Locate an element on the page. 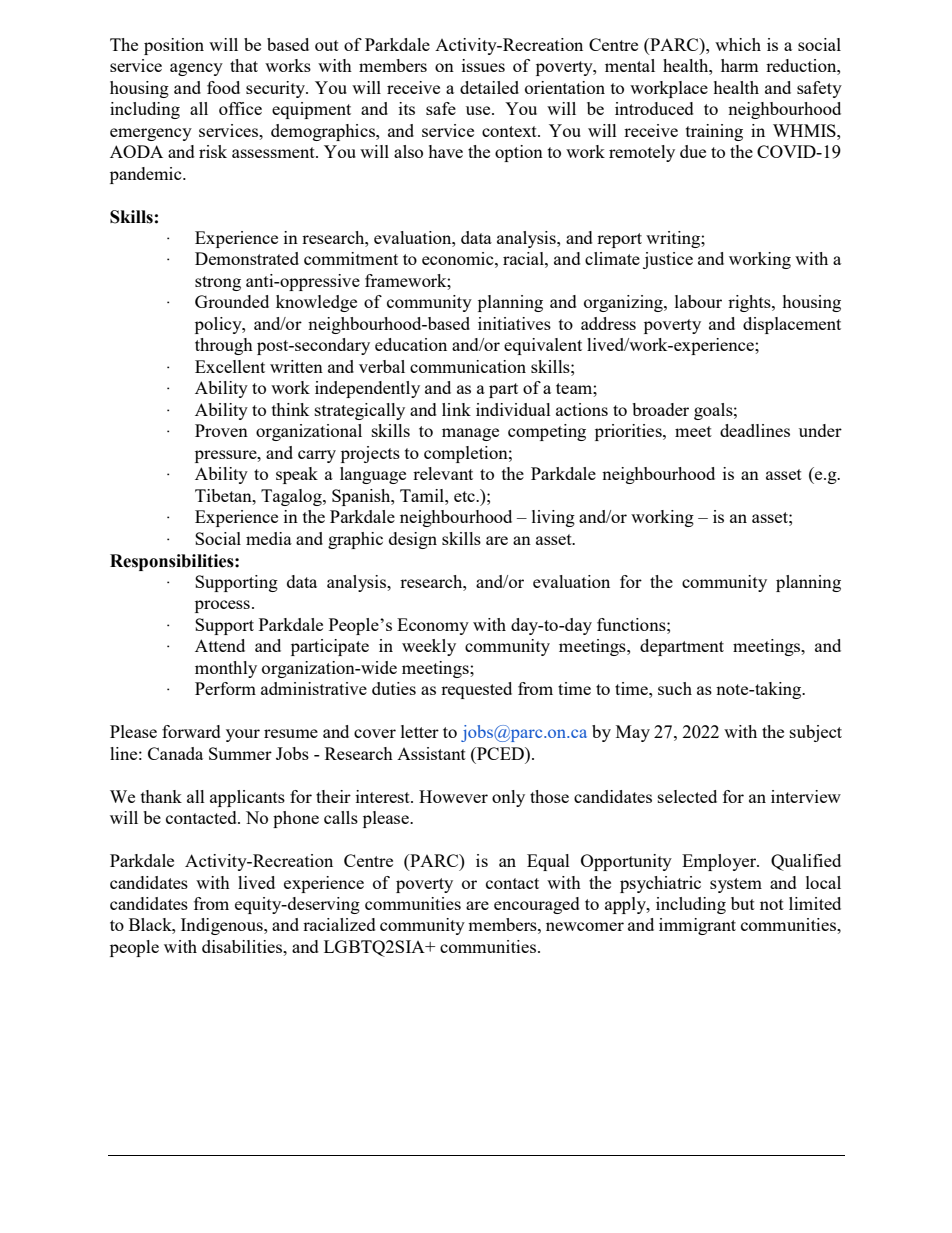 The image size is (952, 1233). harm is located at coordinates (739, 65).
